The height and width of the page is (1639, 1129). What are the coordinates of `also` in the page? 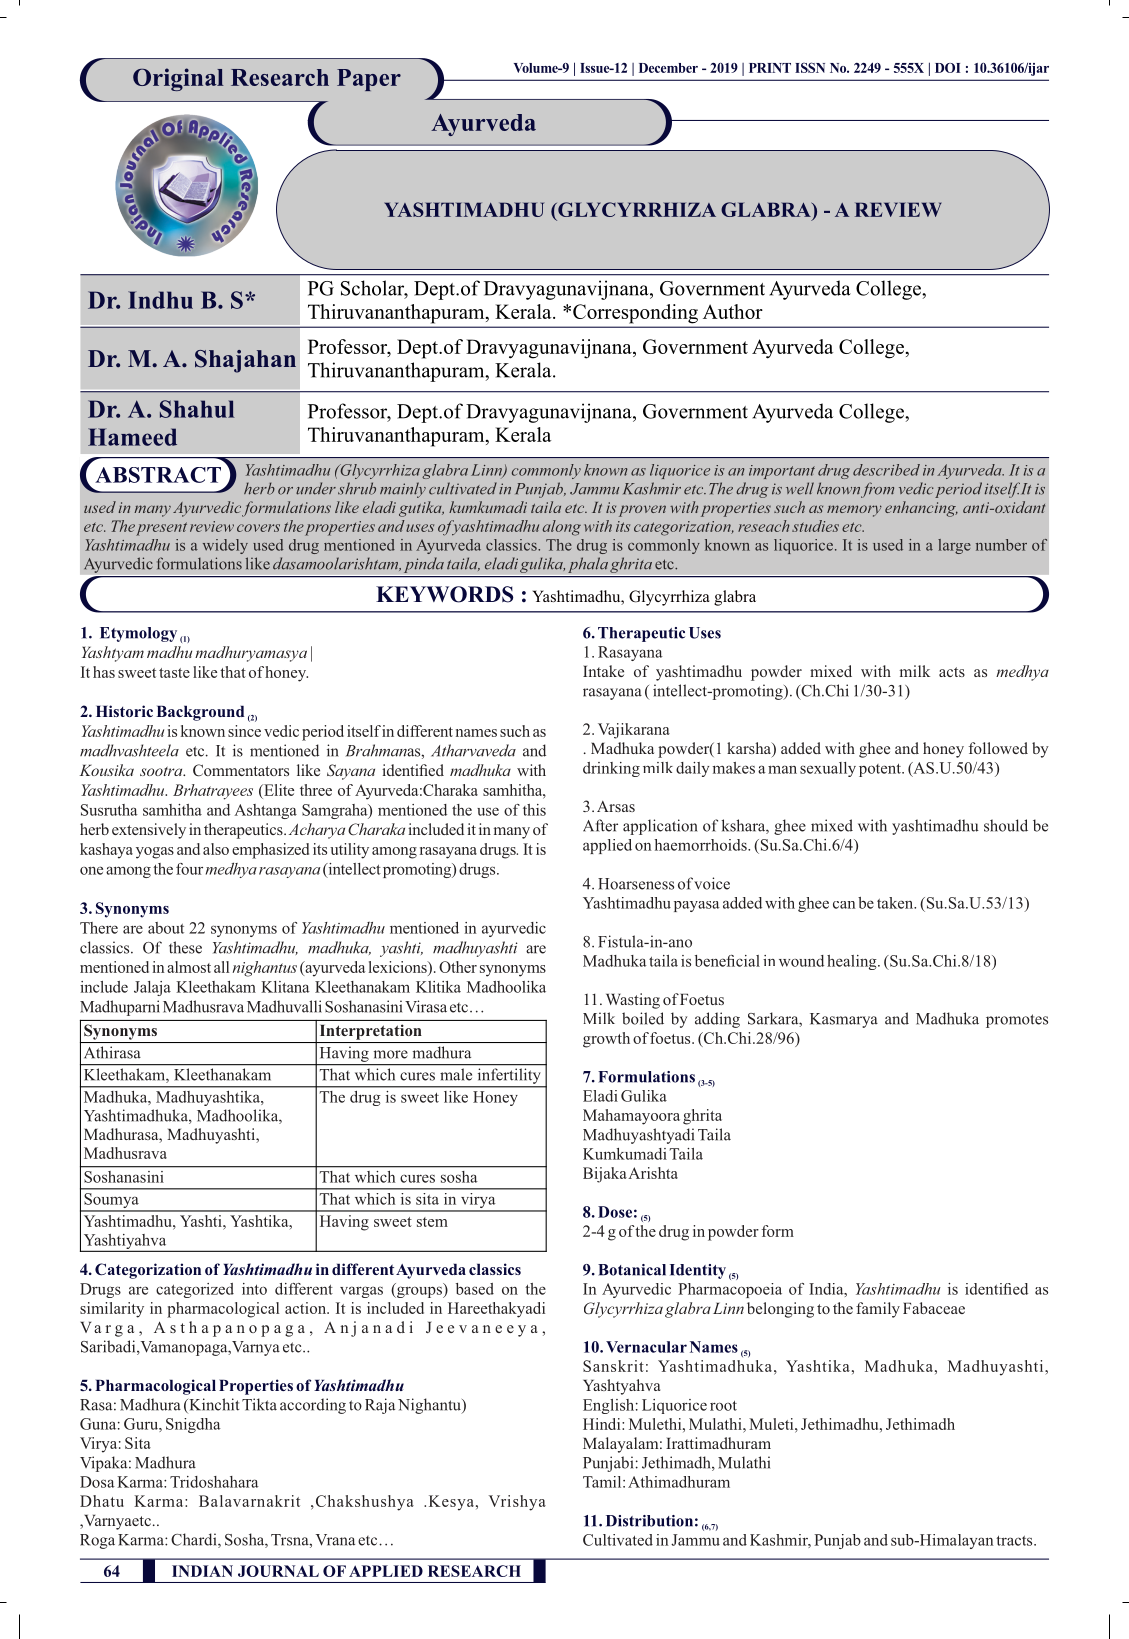 It's located at (216, 849).
